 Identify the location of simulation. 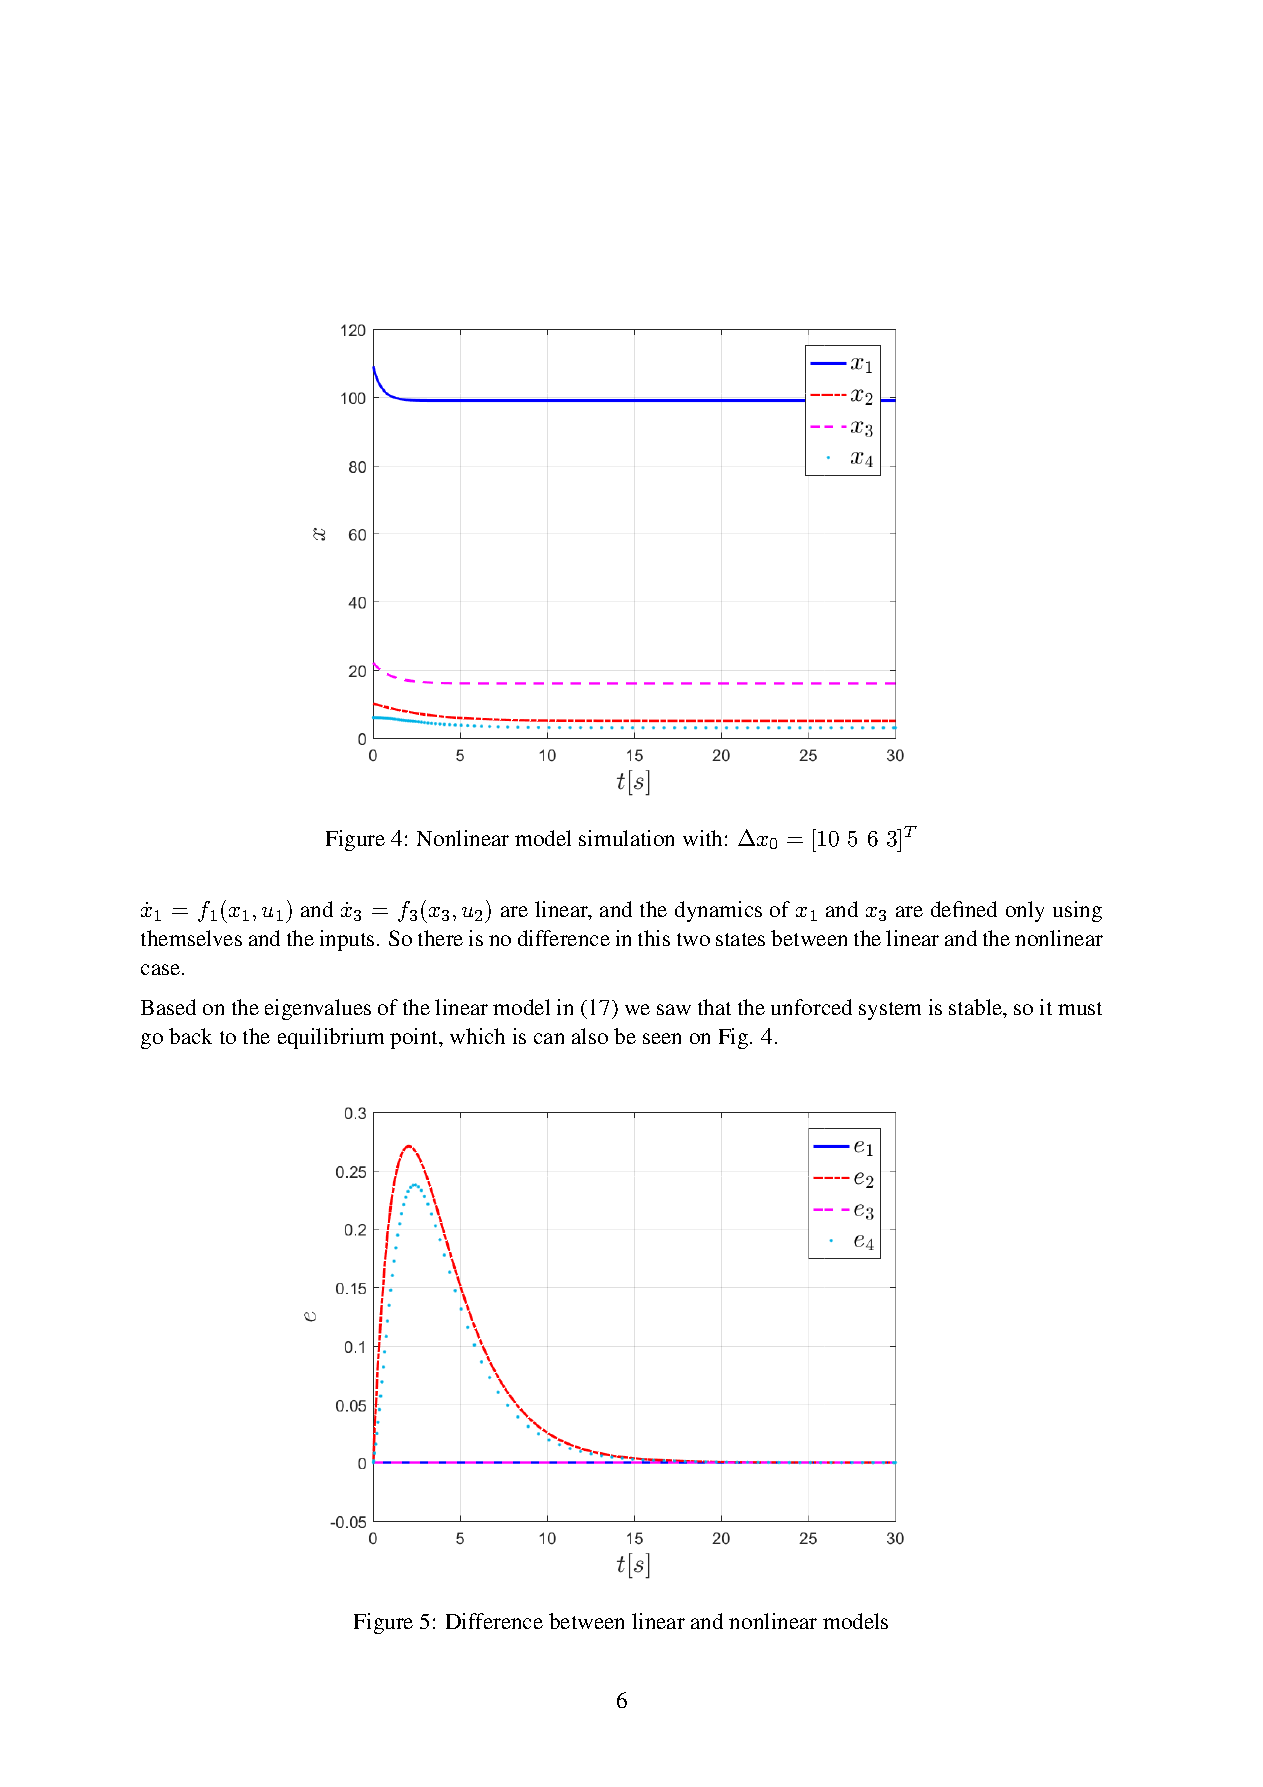
(626, 838).
